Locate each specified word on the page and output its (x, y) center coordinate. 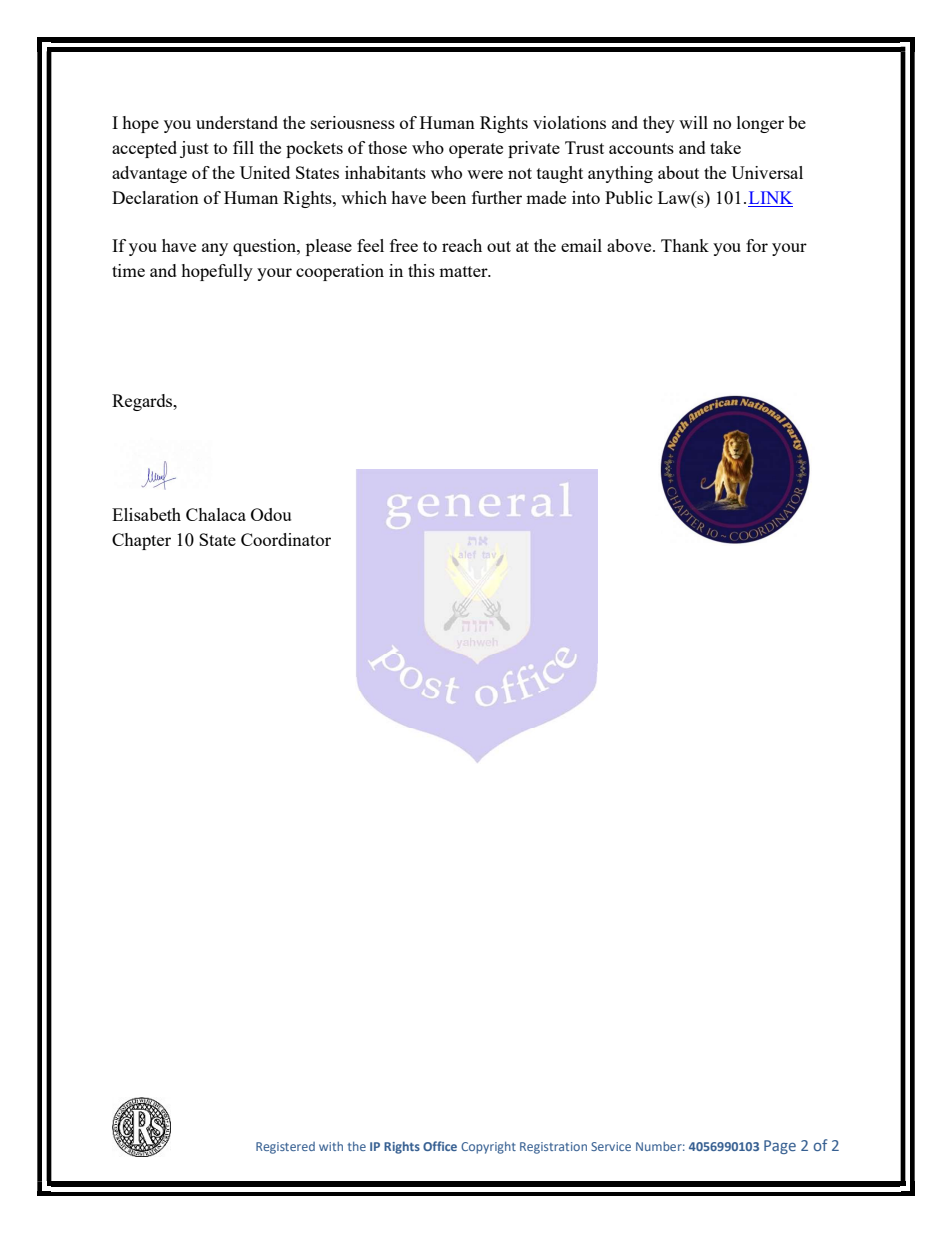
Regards (143, 402)
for (757, 245)
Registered (285, 1148)
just (194, 149)
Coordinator (286, 539)
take (725, 147)
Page (780, 1147)
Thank (685, 245)
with (331, 1146)
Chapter (141, 541)
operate (476, 150)
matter (464, 271)
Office (440, 1146)
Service (611, 1146)
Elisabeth (146, 514)
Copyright (488, 1147)
